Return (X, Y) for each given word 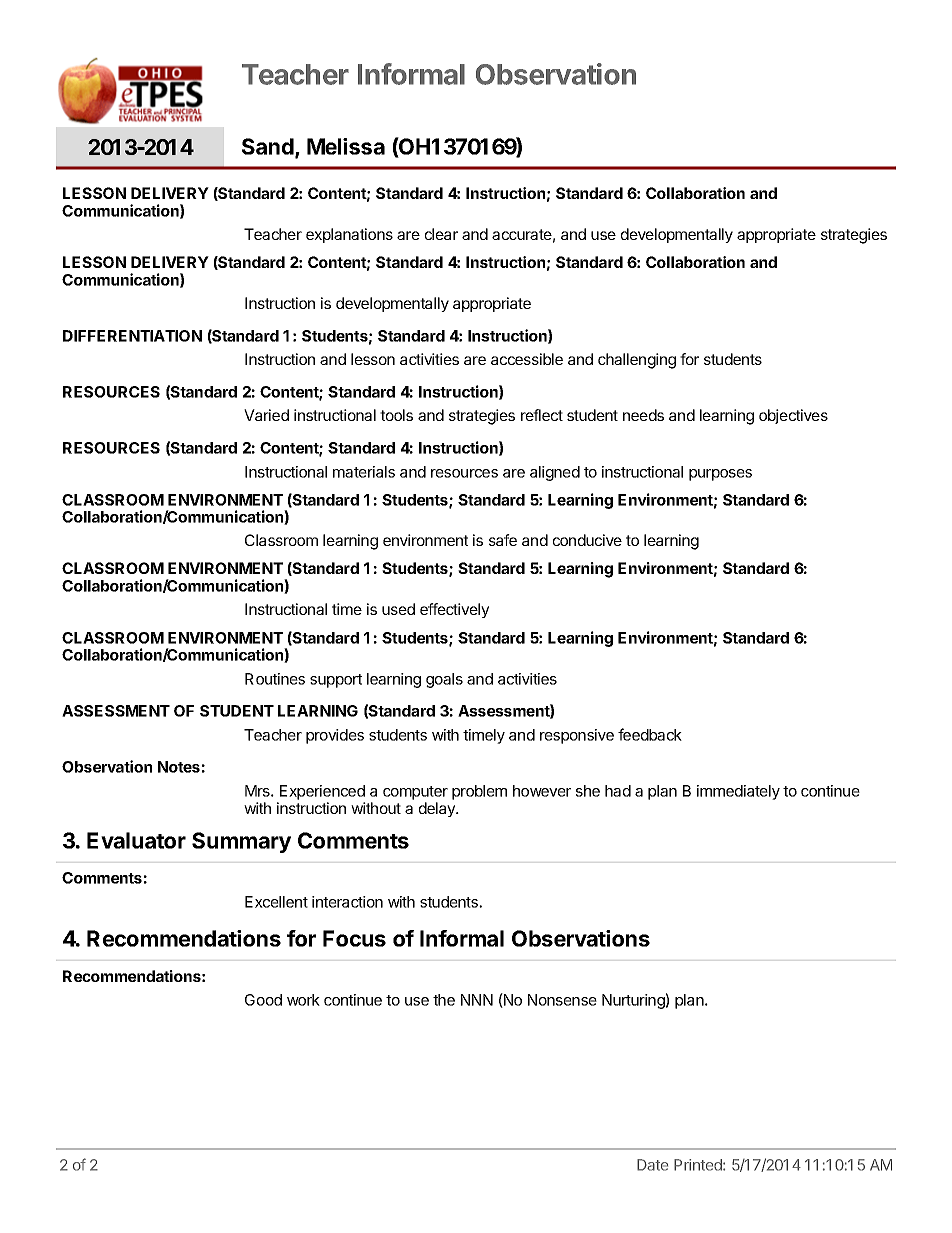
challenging (637, 361)
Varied (266, 415)
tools (396, 415)
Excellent (276, 902)
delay (438, 809)
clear (441, 234)
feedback (650, 734)
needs (643, 415)
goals (444, 680)
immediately (738, 792)
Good (263, 1000)
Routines (275, 679)
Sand (269, 148)
